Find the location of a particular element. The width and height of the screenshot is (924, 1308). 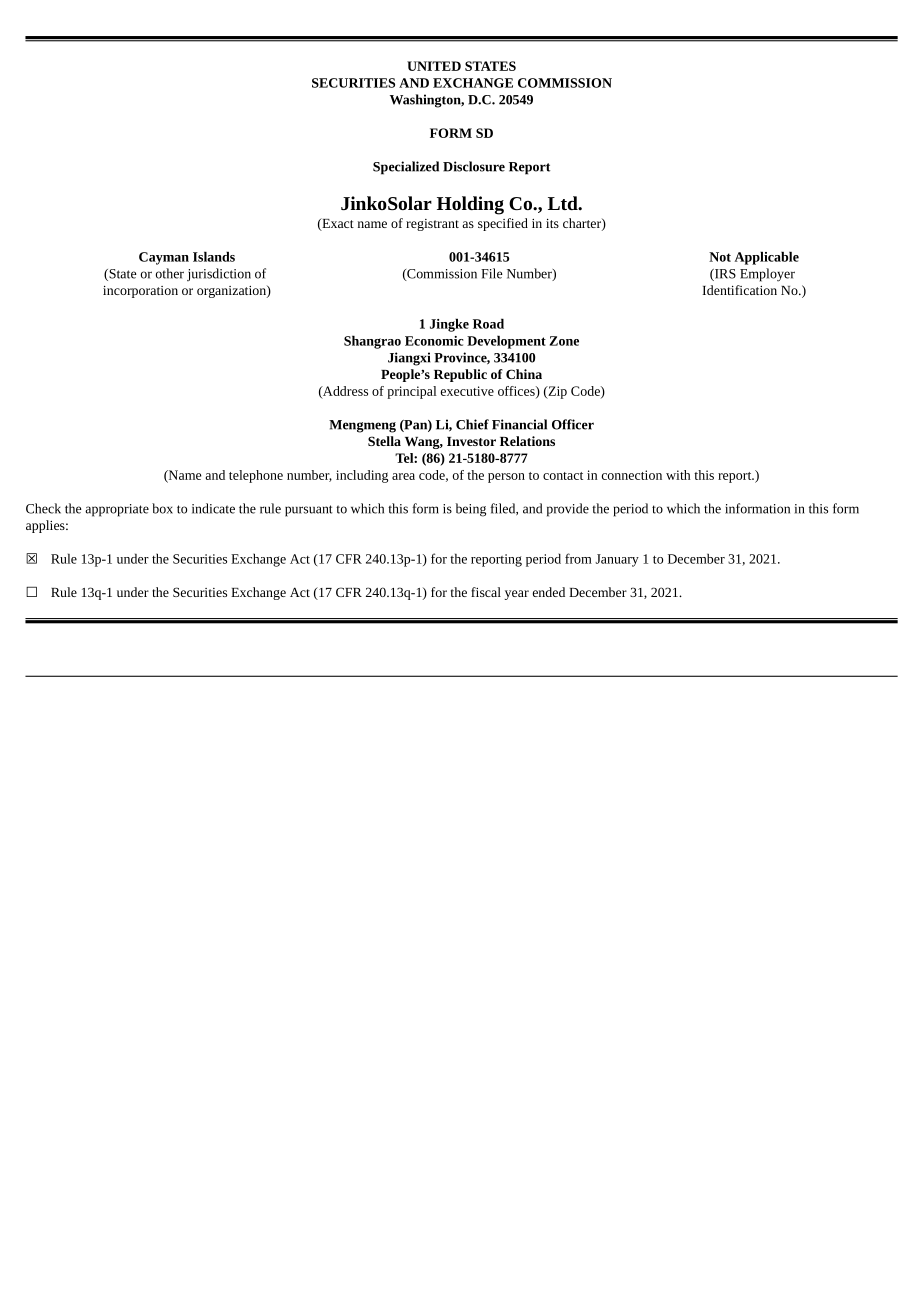

Specialized is located at coordinates (406, 168).
